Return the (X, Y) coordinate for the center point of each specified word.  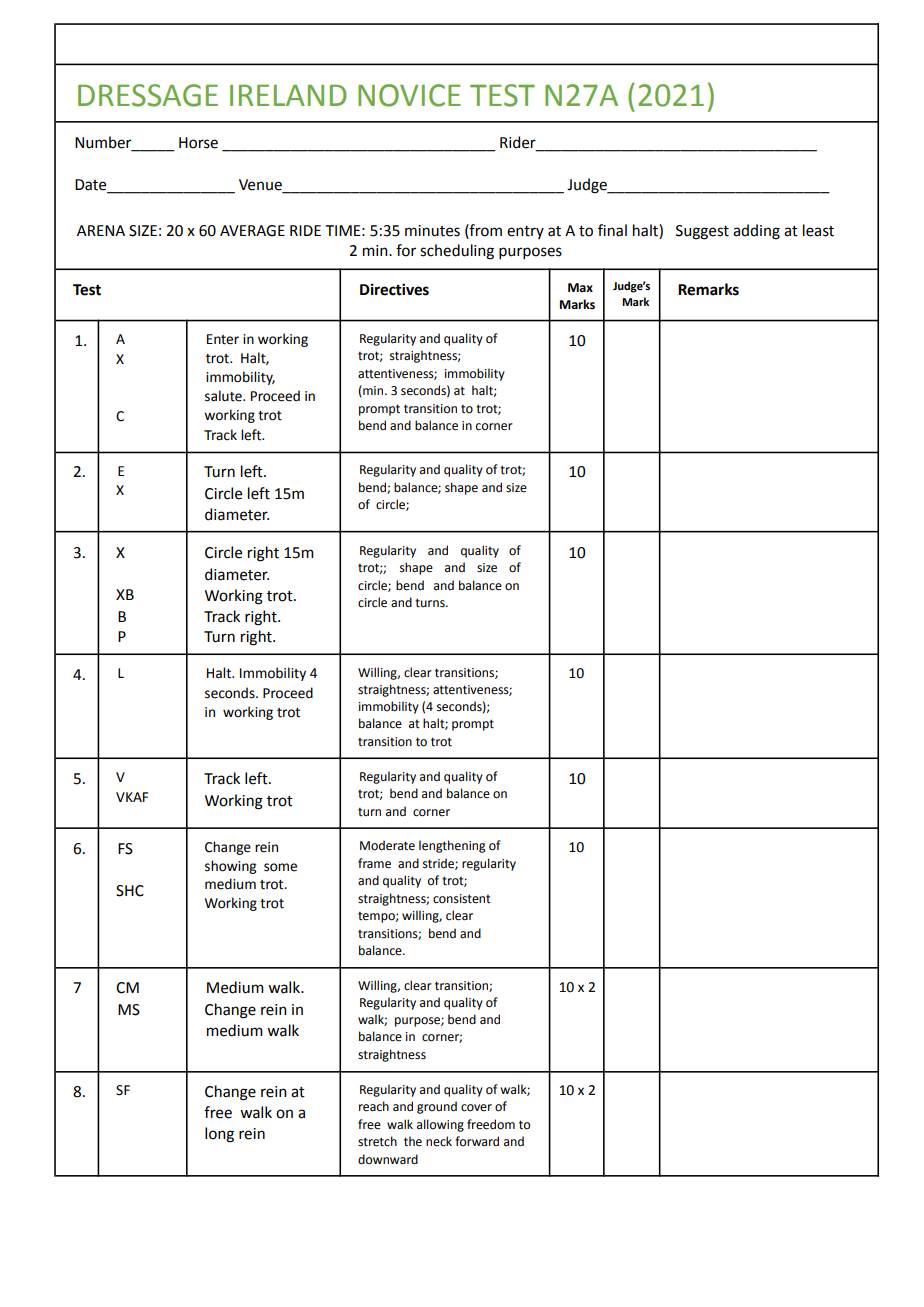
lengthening (452, 846)
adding (756, 232)
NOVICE (409, 95)
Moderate (387, 845)
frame (374, 863)
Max (580, 287)
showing (230, 867)
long (219, 1135)
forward (477, 1141)
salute (224, 396)
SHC (130, 891)
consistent (462, 899)
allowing (440, 1125)
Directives (394, 289)
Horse (198, 143)
